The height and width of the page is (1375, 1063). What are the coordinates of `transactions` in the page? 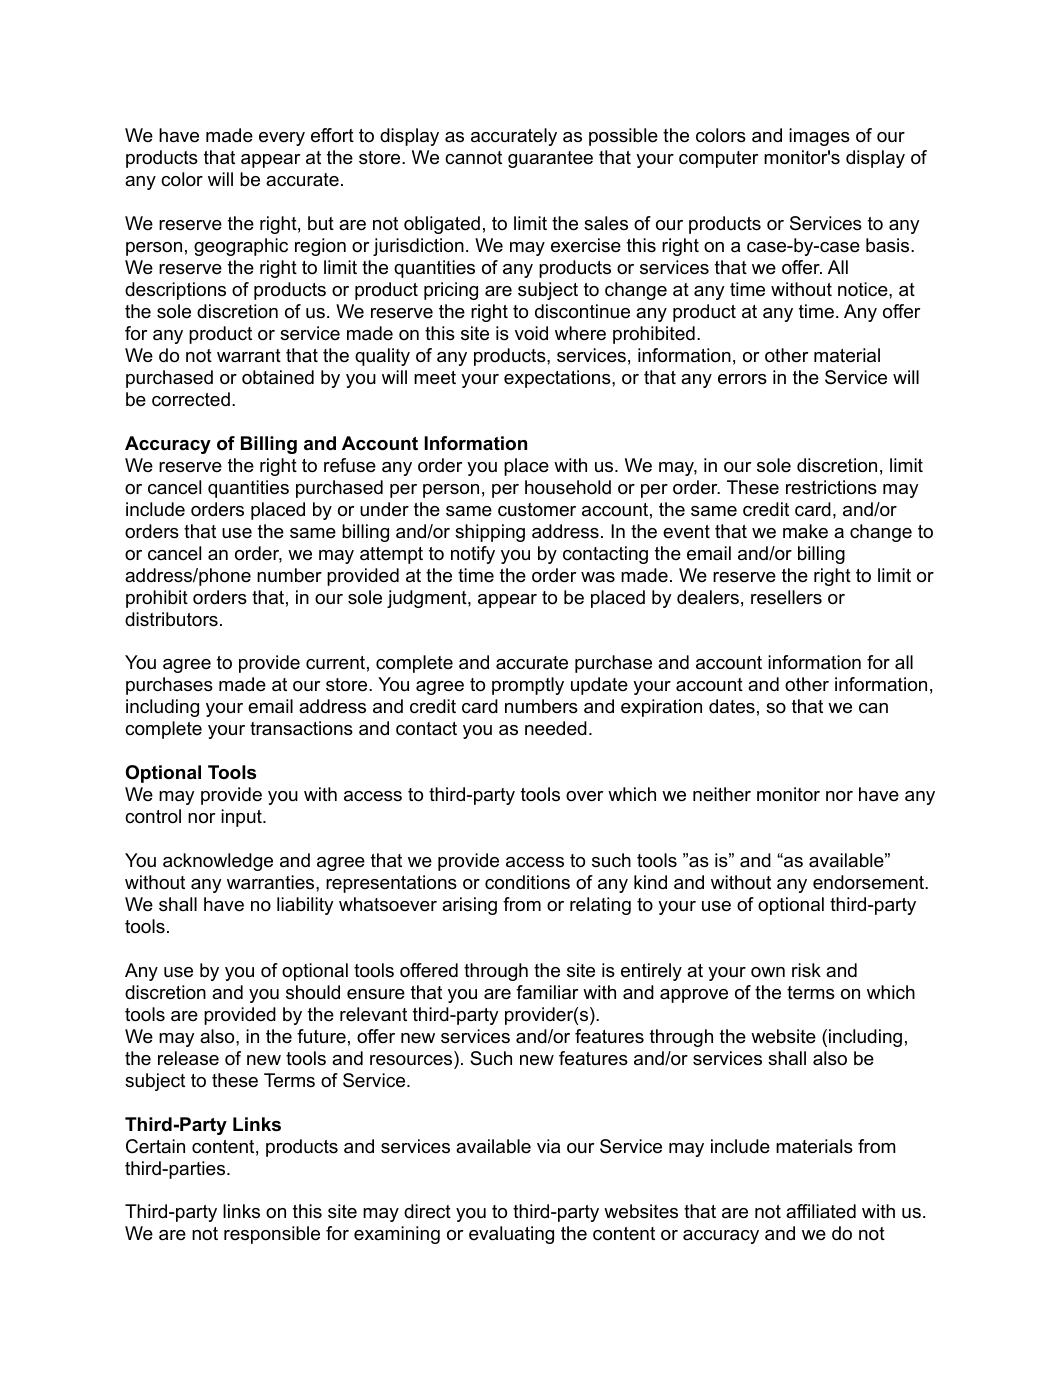 It's located at (301, 728).
